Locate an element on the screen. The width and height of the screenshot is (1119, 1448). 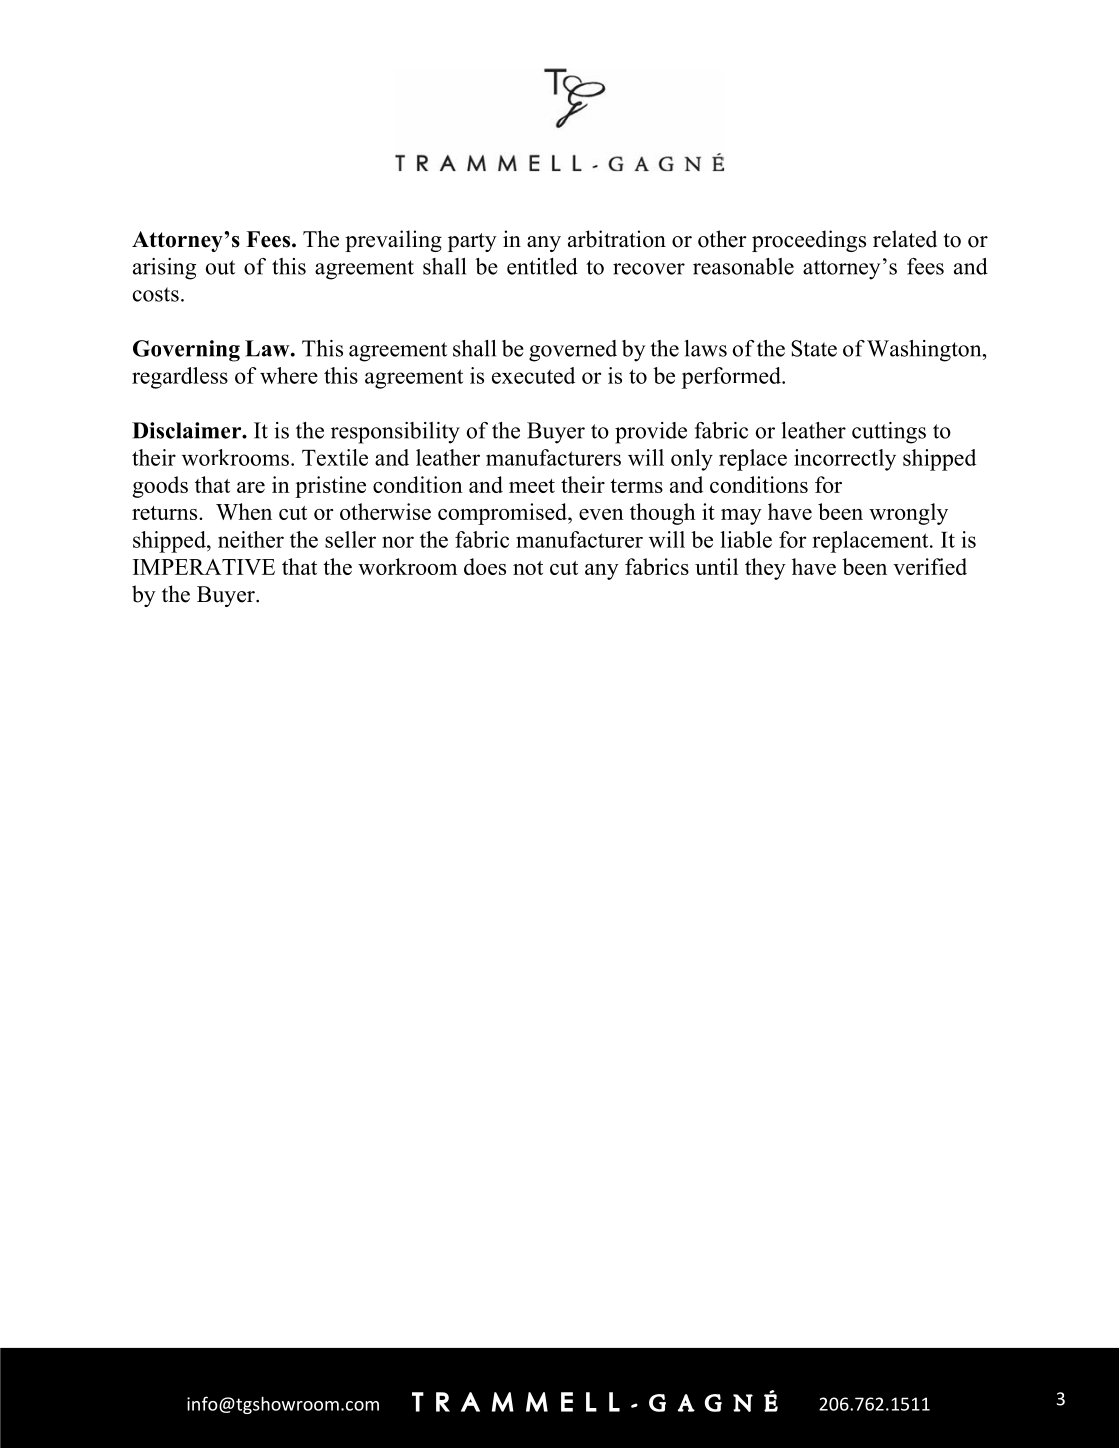
out is located at coordinates (220, 267).
